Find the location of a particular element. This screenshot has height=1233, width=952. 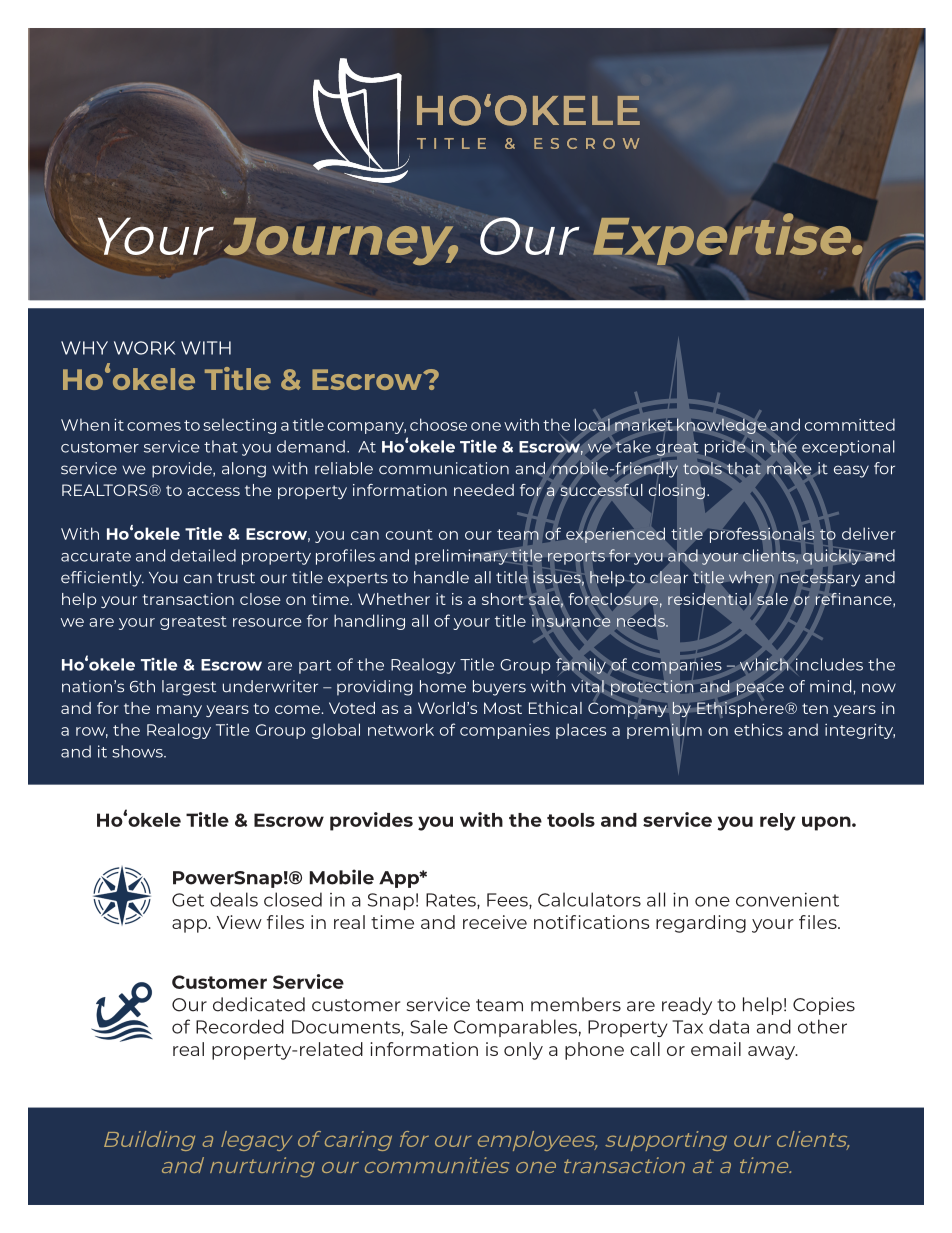

many is located at coordinates (179, 711).
